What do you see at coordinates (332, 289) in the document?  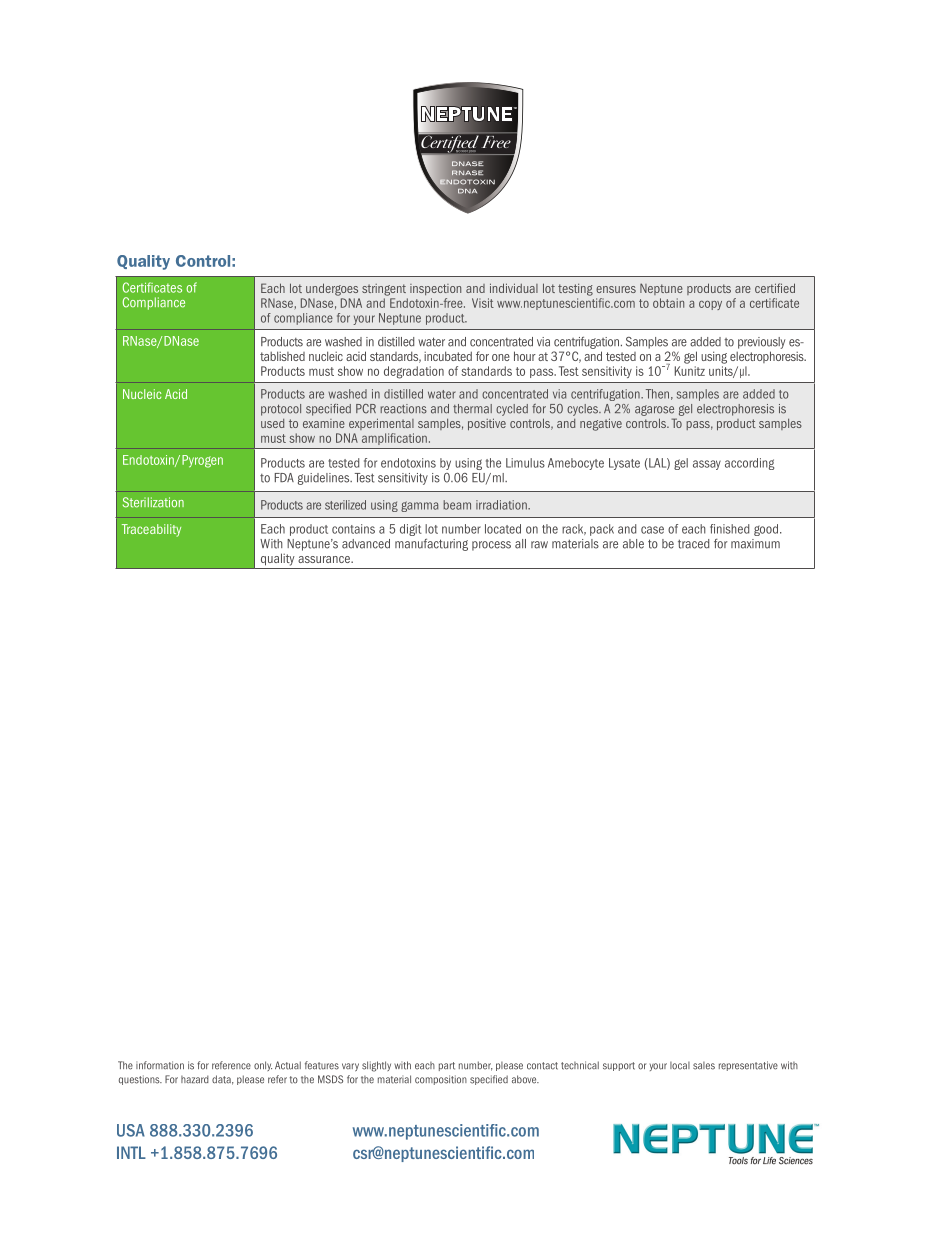 I see `undergoes` at bounding box center [332, 289].
